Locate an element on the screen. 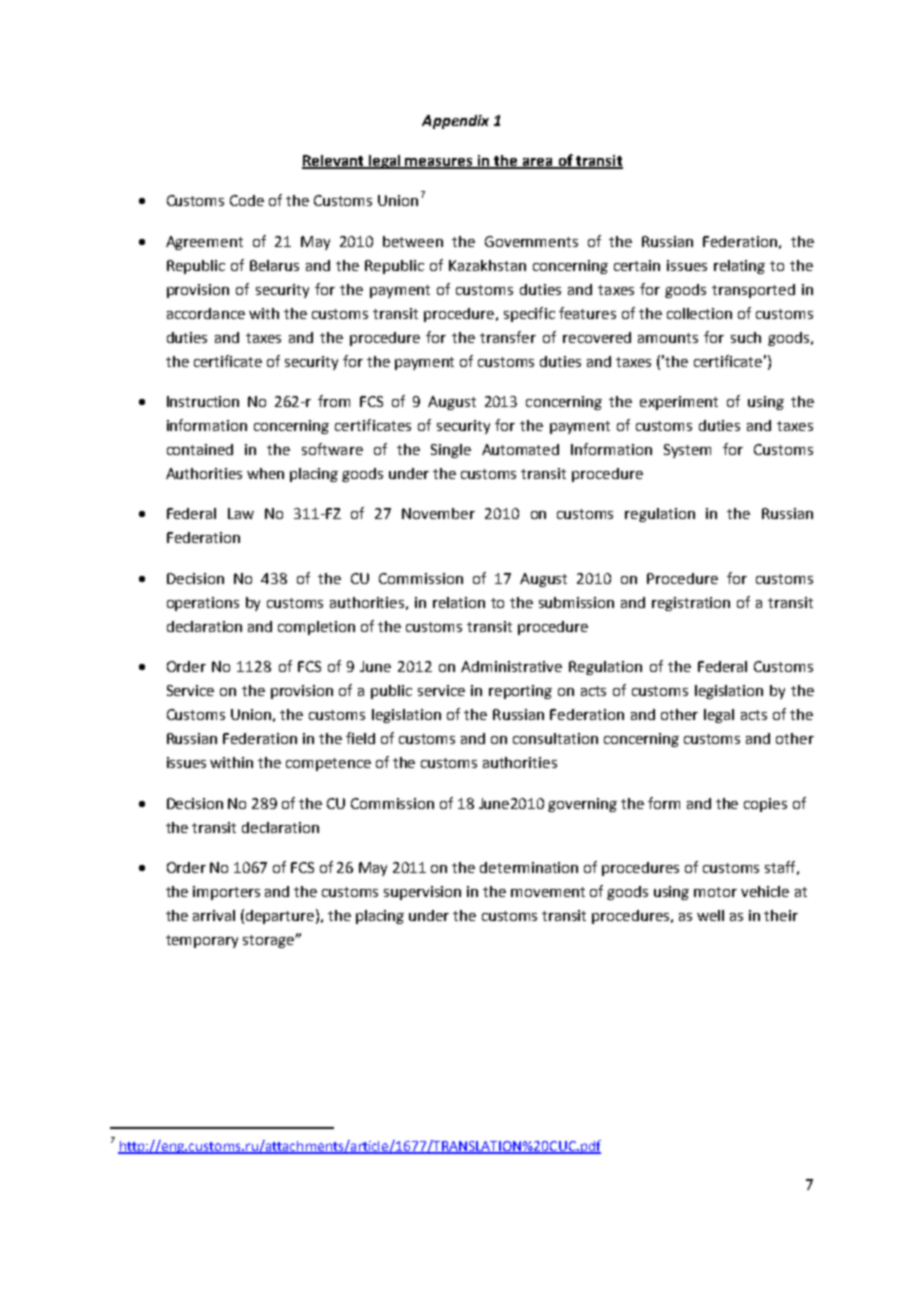 The image size is (924, 1308). such is located at coordinates (746, 337).
